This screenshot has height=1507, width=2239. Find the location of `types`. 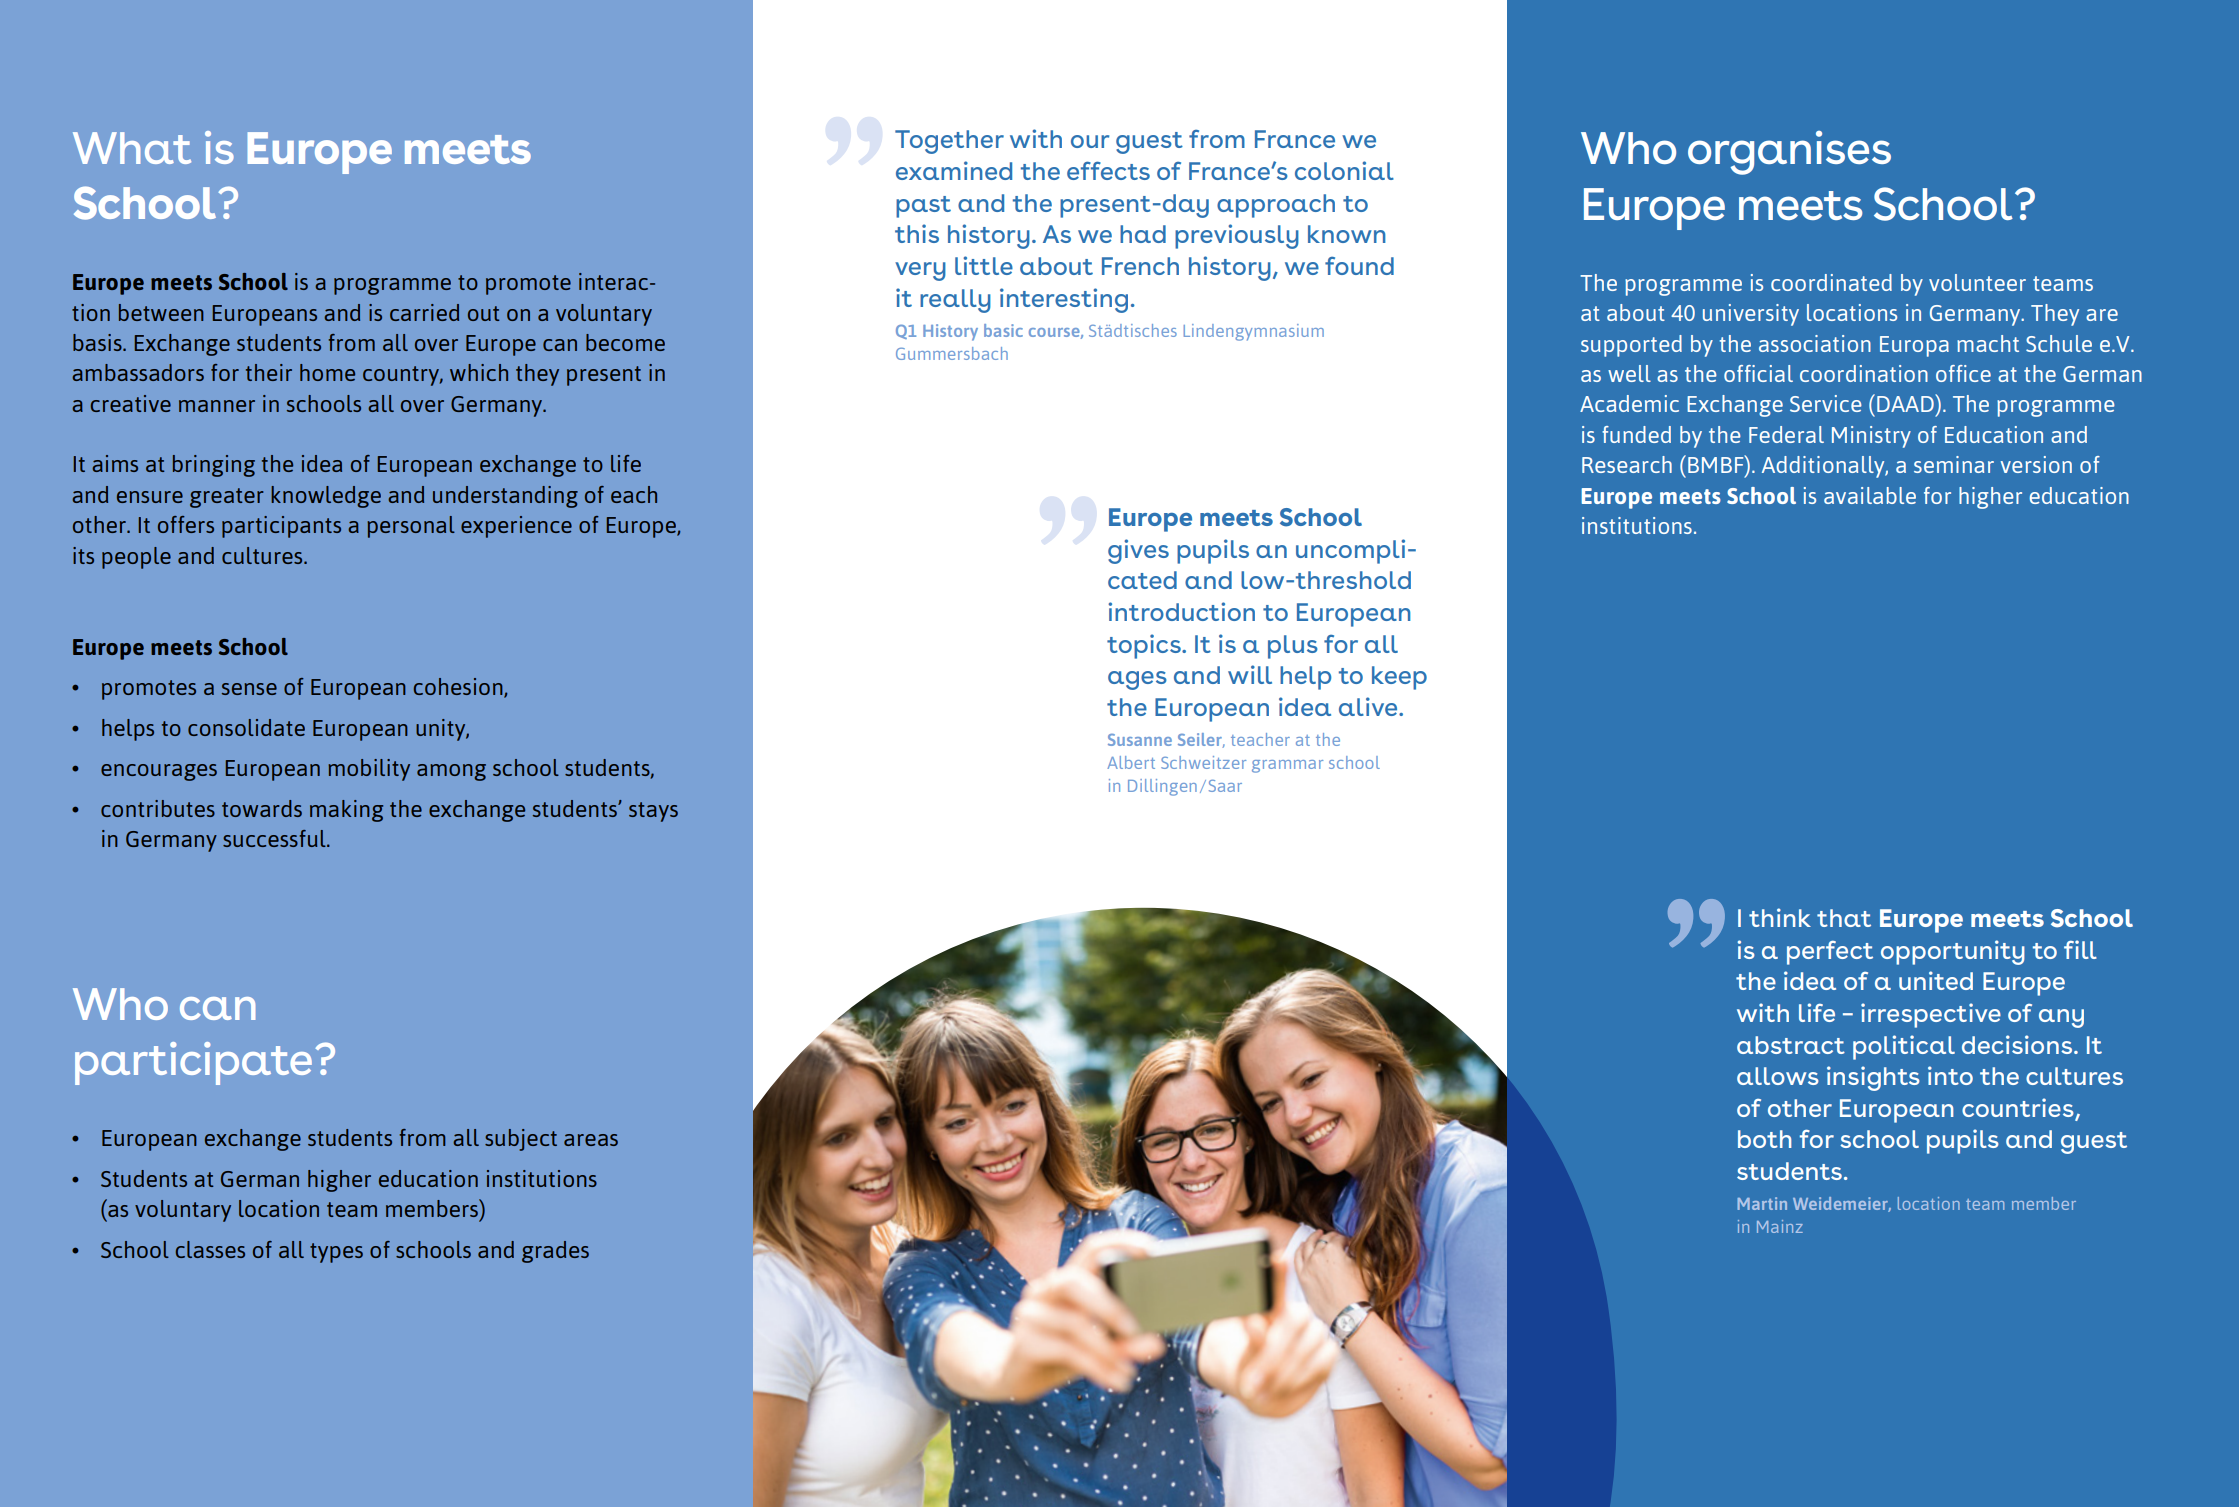

types is located at coordinates (336, 1253).
